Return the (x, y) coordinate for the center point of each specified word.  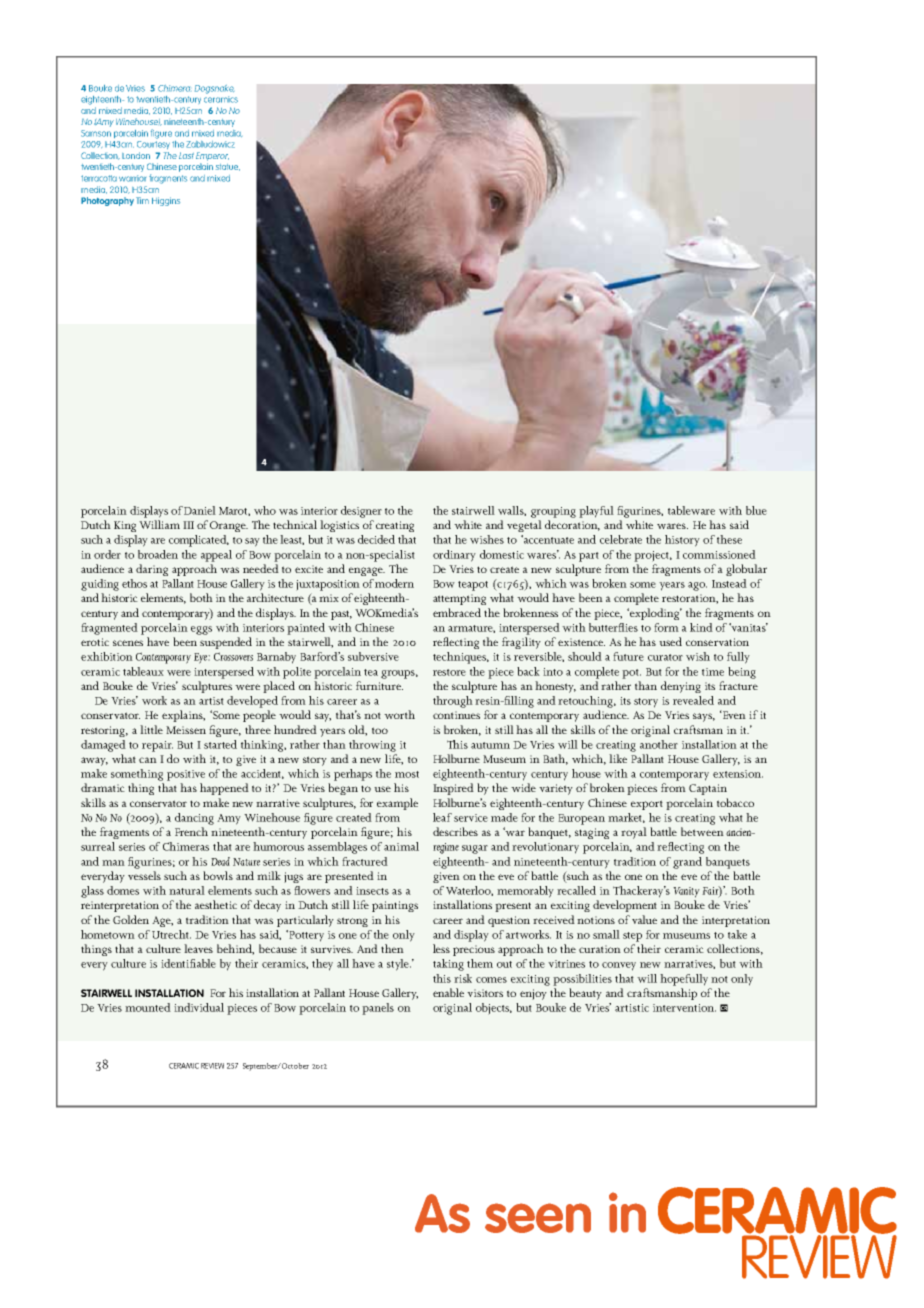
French (191, 831)
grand (687, 863)
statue (228, 167)
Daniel (200, 510)
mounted (148, 1007)
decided (376, 539)
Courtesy (153, 145)
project (653, 556)
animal (401, 846)
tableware (691, 510)
